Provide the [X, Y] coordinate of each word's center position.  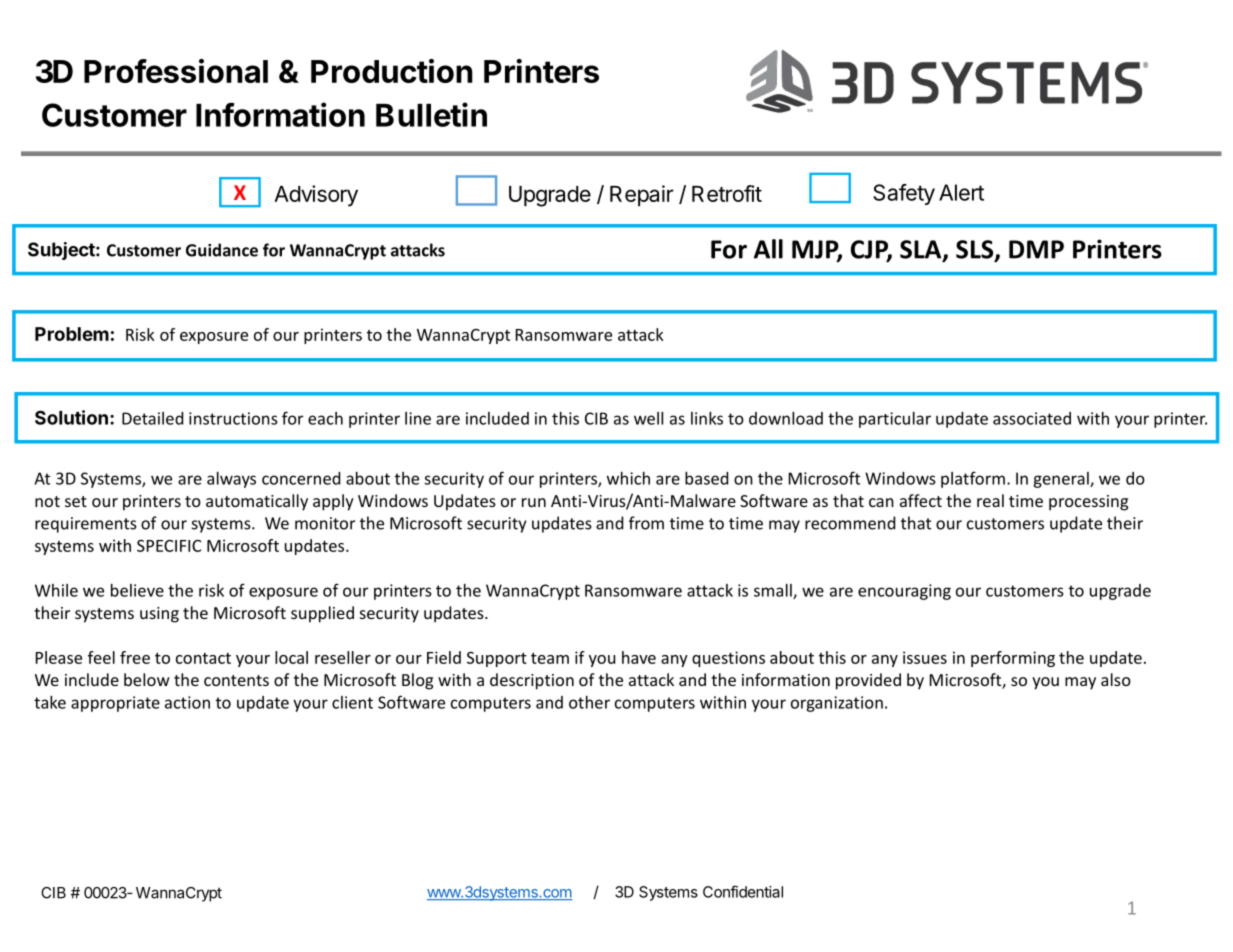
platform [973, 479]
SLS [976, 250]
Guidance [222, 250]
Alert [961, 192]
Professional [176, 71]
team [550, 658]
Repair [642, 196]
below [147, 679]
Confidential [743, 891]
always [231, 480]
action [187, 702]
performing [1013, 659]
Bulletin [431, 114]
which [628, 478]
